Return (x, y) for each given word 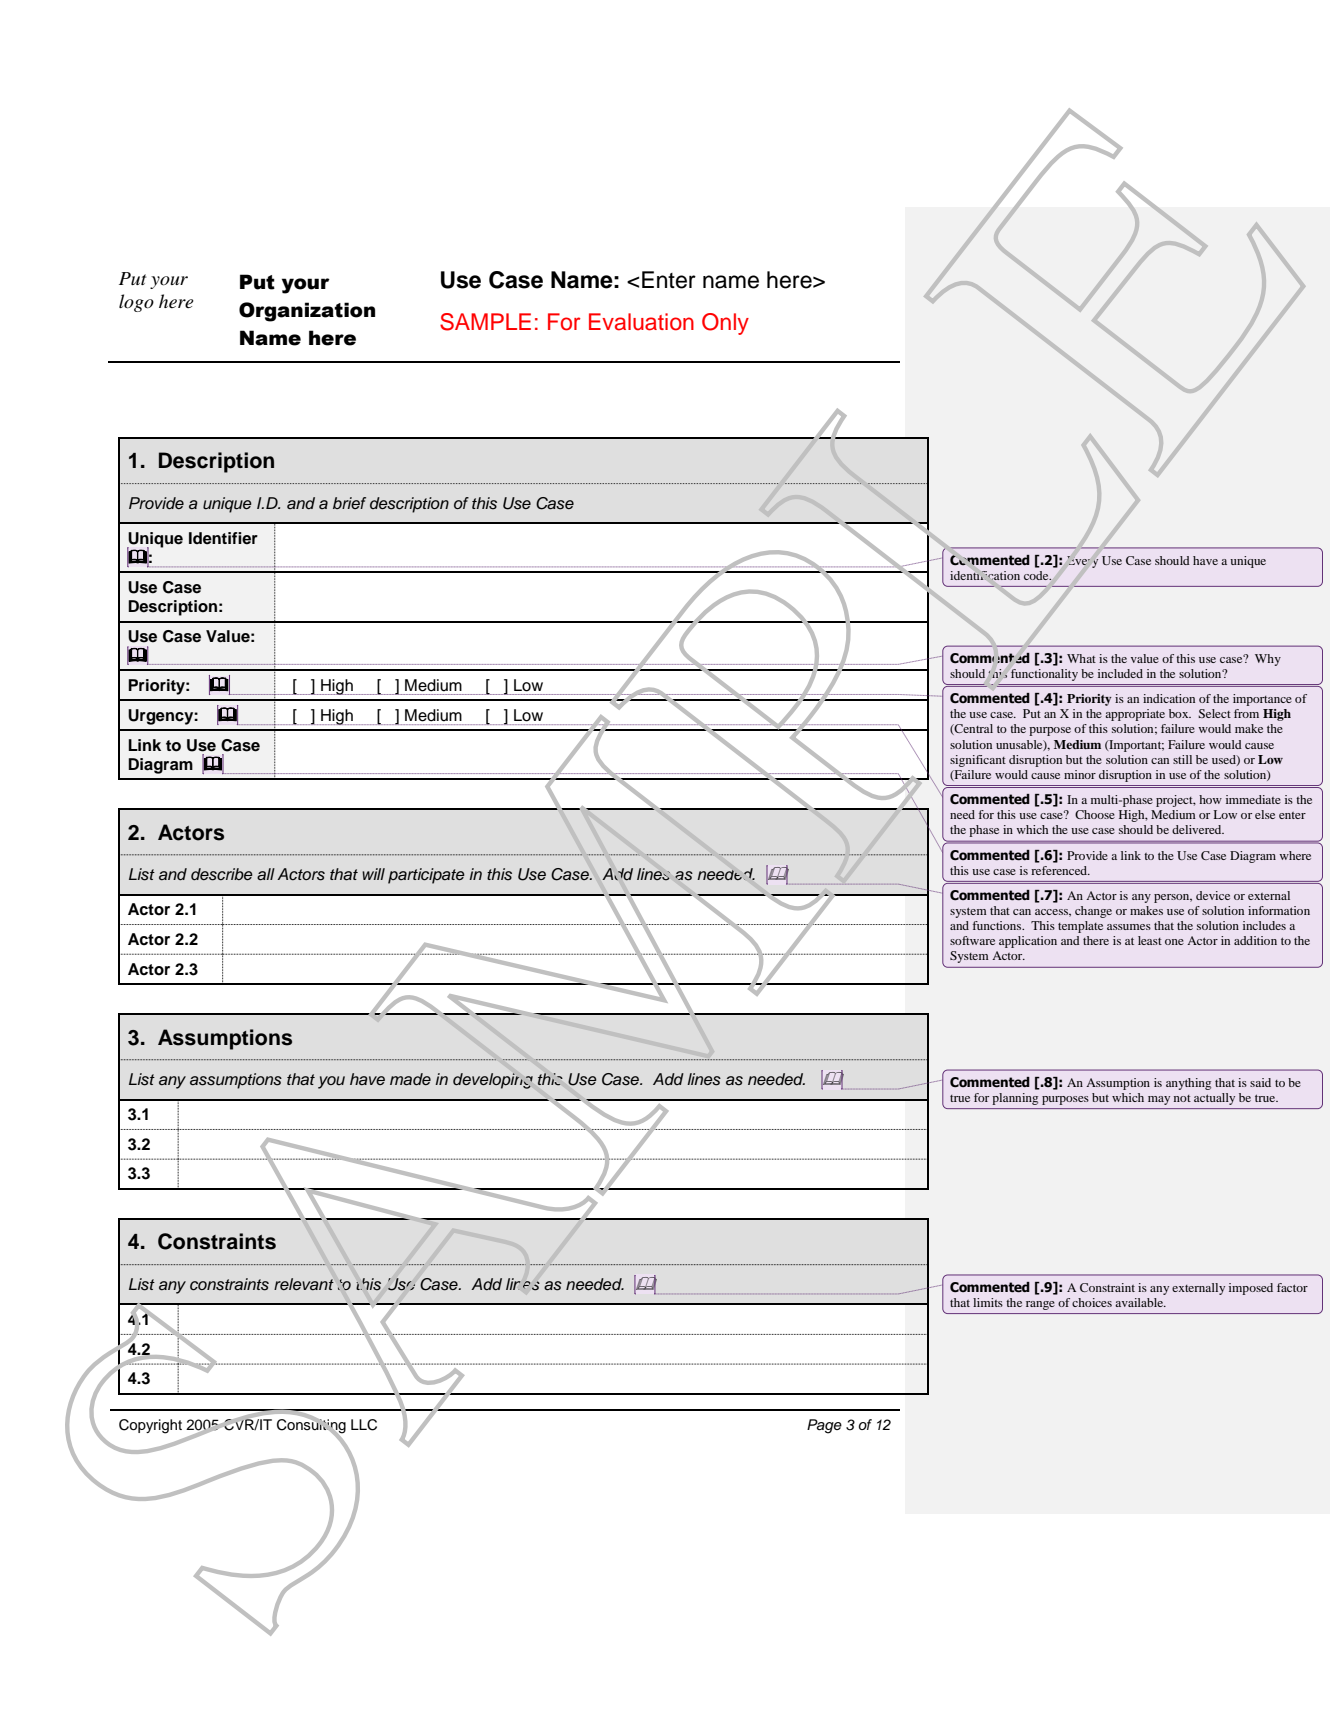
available (1140, 1302)
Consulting (311, 1426)
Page (824, 1426)
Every (1082, 562)
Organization (307, 312)
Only (725, 324)
